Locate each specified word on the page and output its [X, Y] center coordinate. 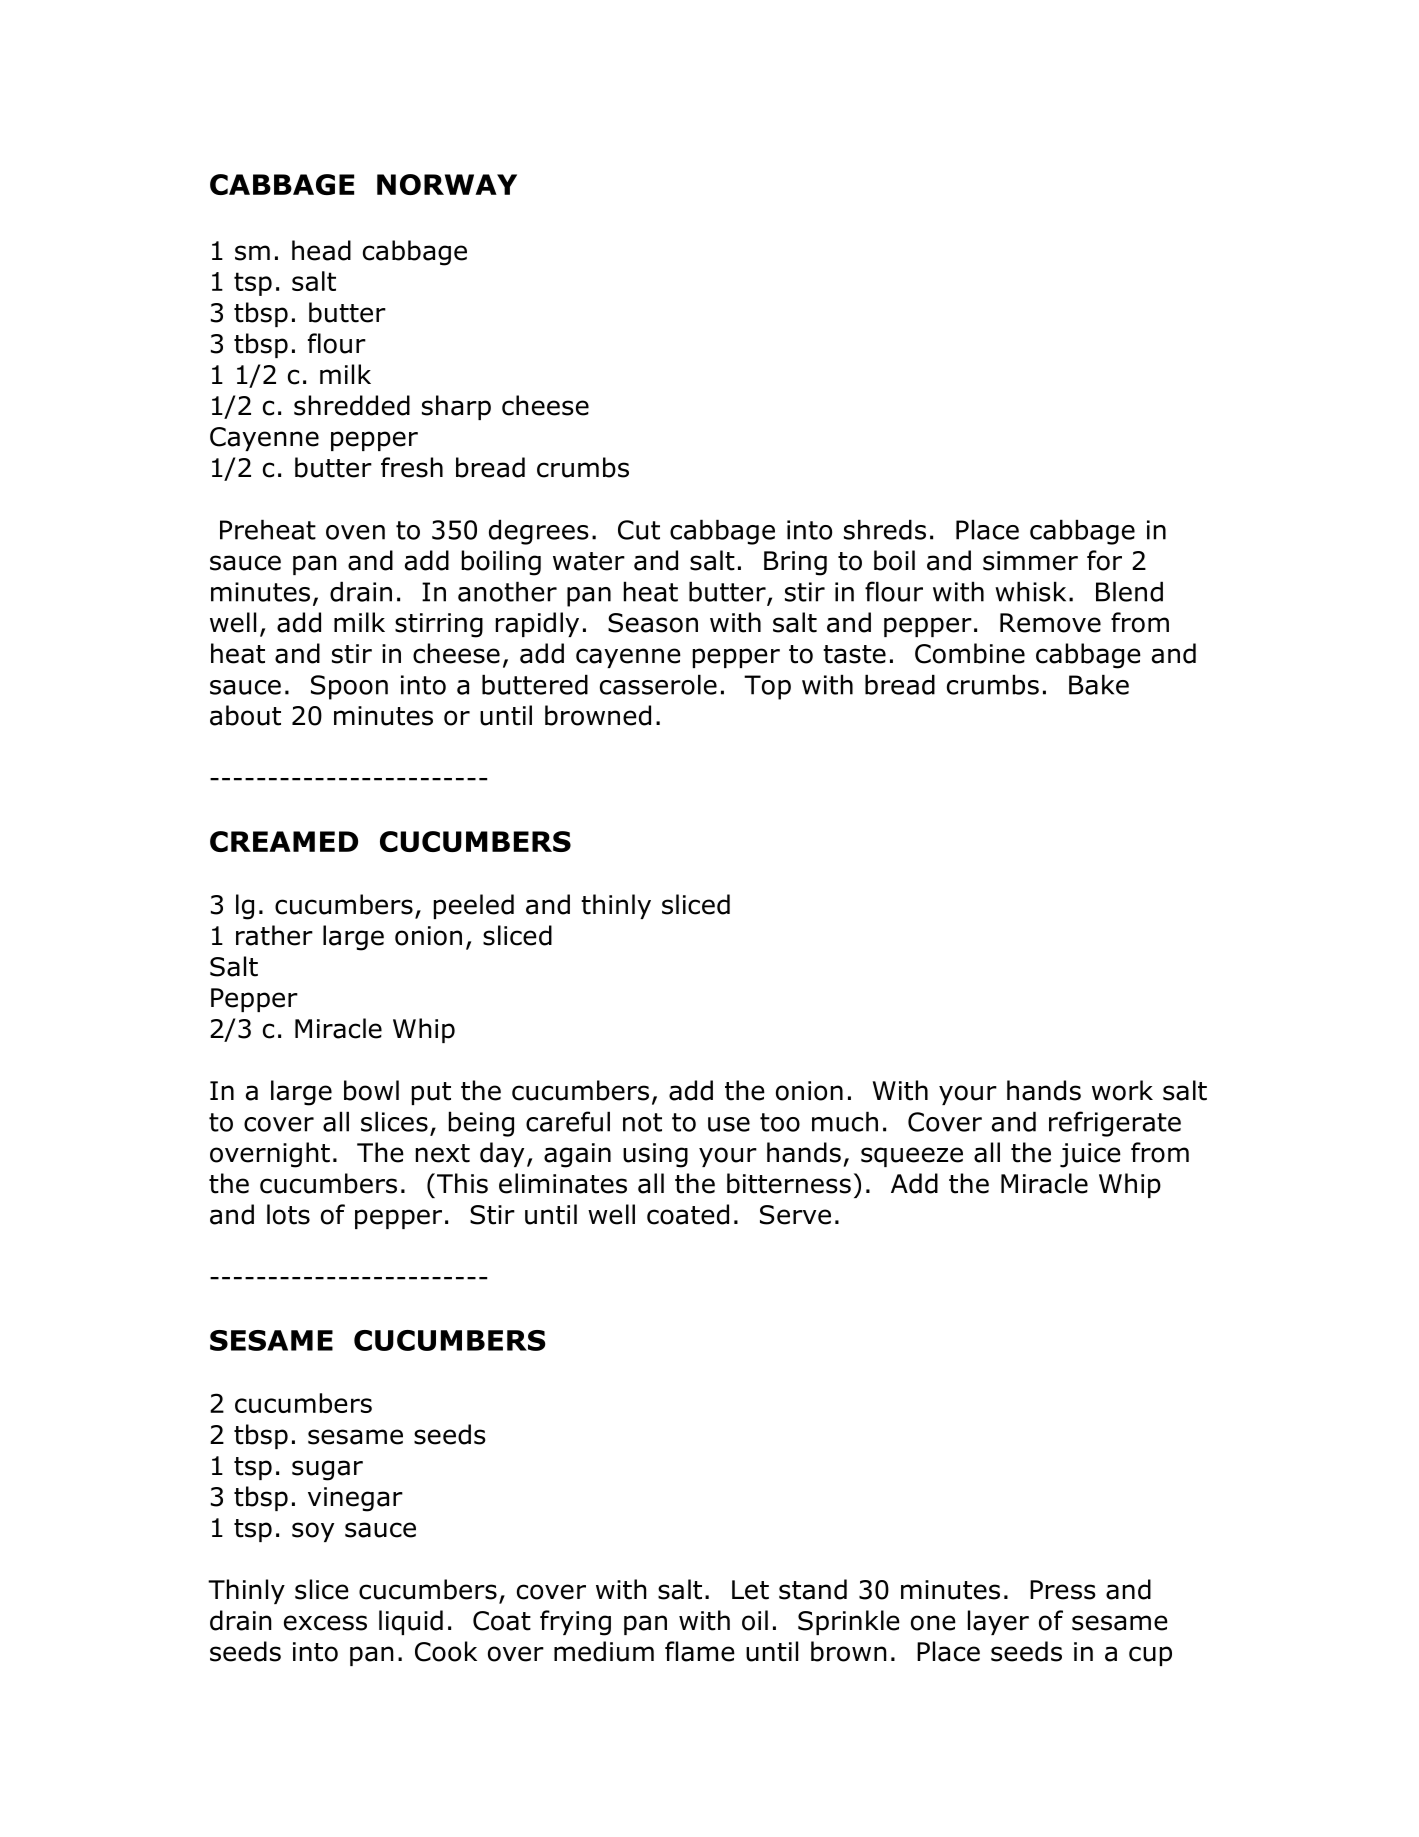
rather [274, 935]
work [1122, 1090]
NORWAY [447, 184]
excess [325, 1623]
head [321, 250]
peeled [474, 906]
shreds [885, 529]
